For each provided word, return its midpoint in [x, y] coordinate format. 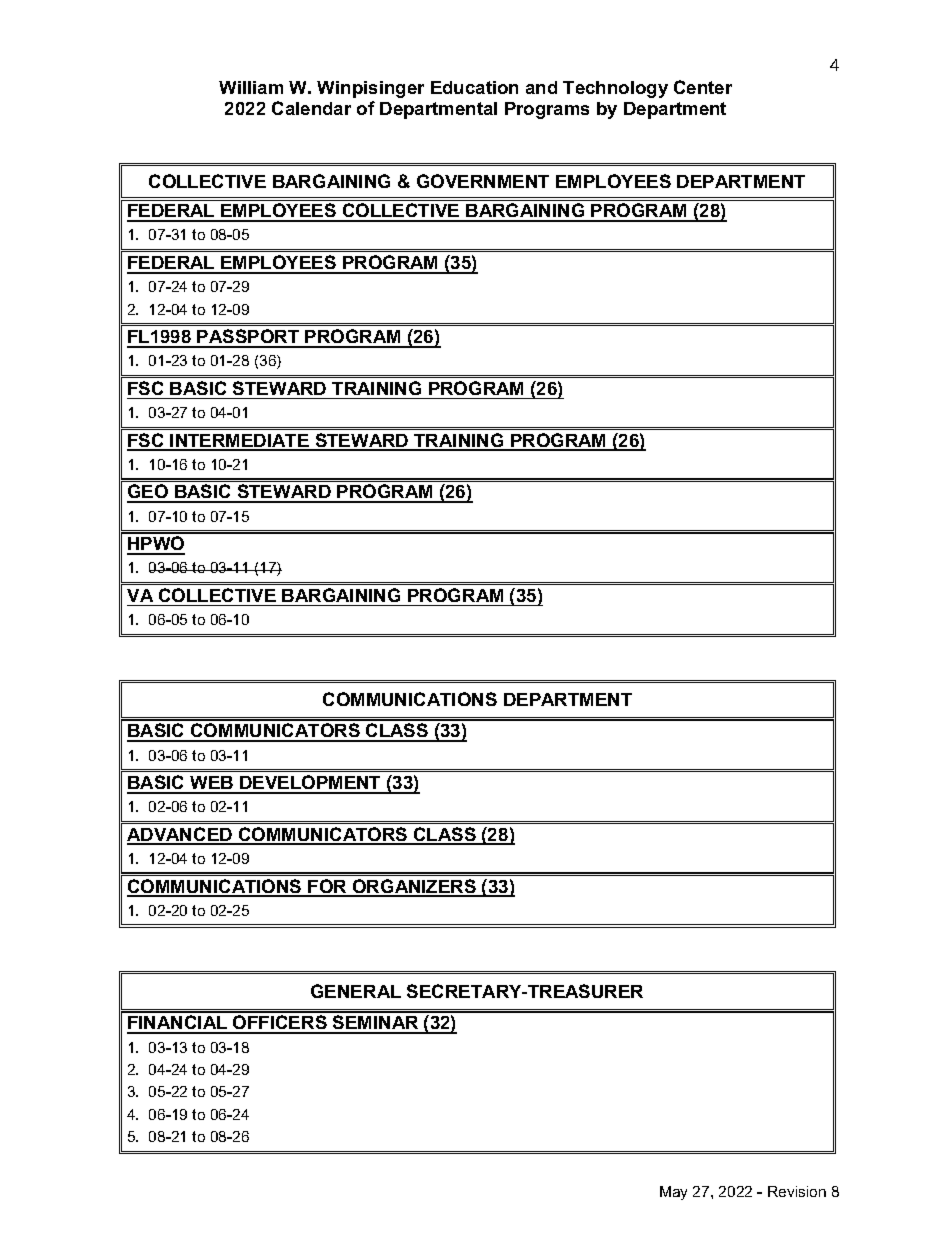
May [673, 1193]
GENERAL [356, 991]
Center [703, 87]
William [251, 87]
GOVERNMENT [483, 181]
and [541, 87]
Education [474, 87]
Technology [615, 89]
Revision [797, 1191]
